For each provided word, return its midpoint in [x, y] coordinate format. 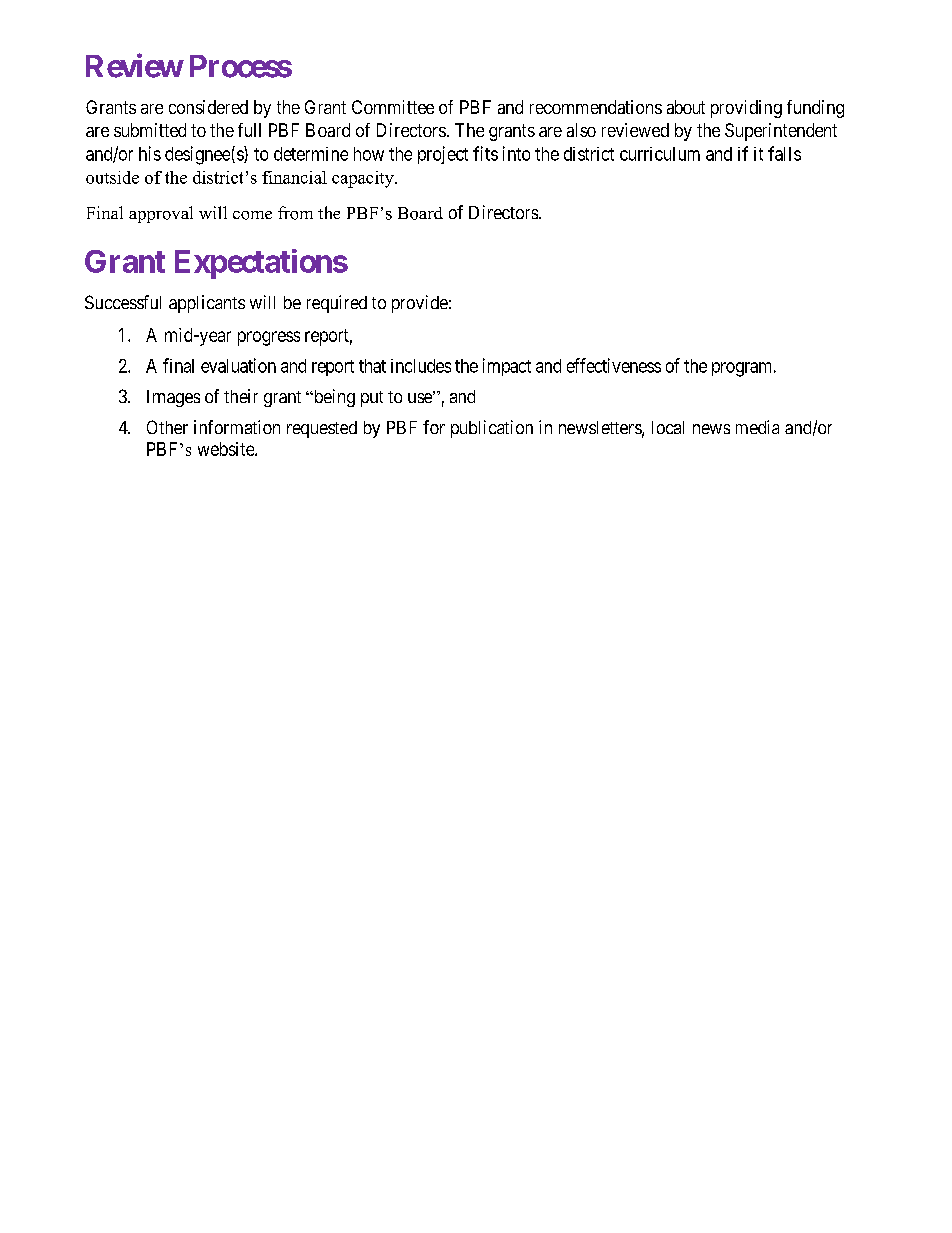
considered [208, 107]
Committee [393, 107]
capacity [364, 179]
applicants [207, 304]
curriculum [660, 154]
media [757, 427]
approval [161, 214]
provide [420, 304]
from [295, 213]
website [227, 449]
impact [507, 367]
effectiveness [614, 365]
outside [112, 177]
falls [784, 153]
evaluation [238, 365]
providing [746, 109]
